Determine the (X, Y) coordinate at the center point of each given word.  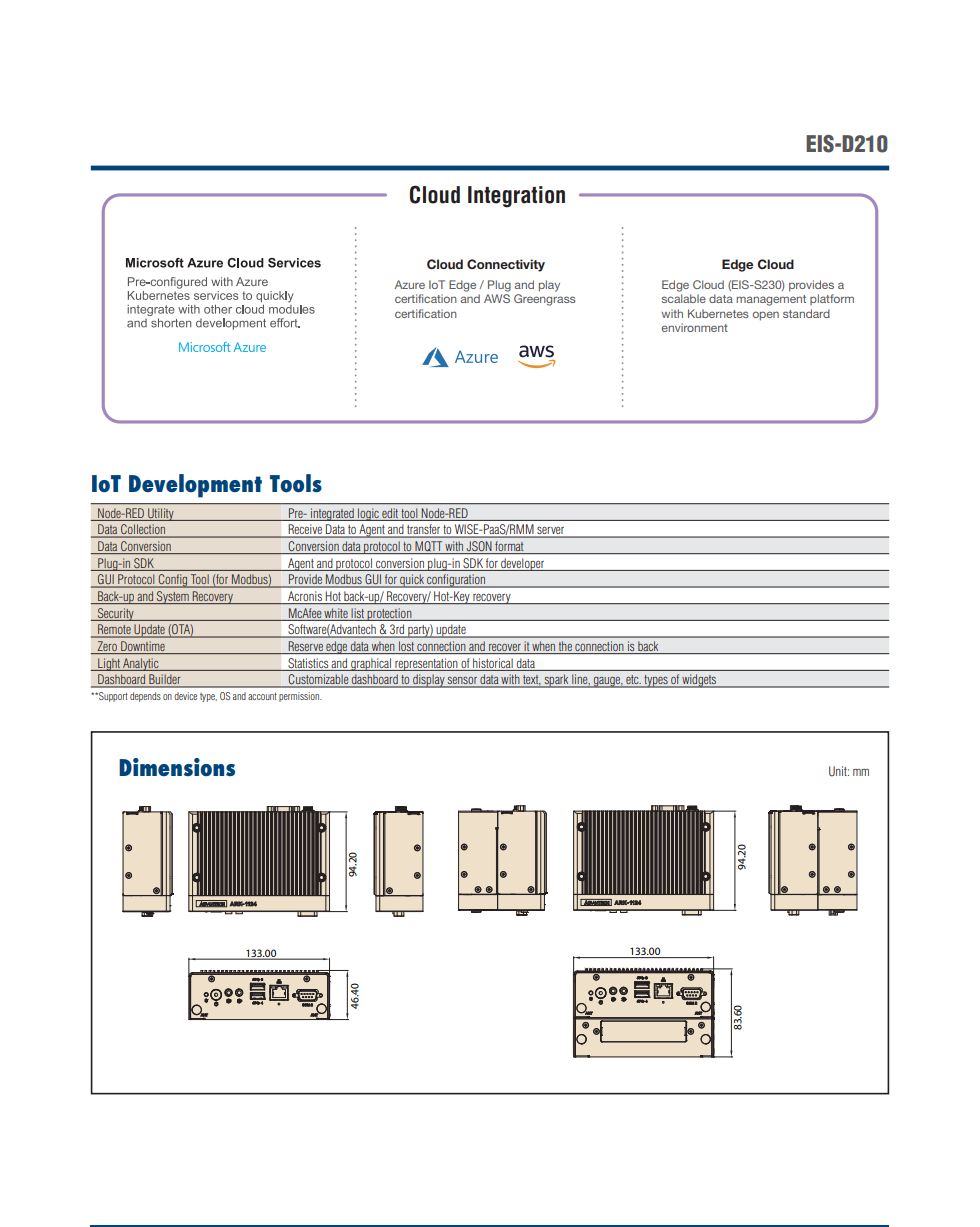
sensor (463, 682)
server (551, 532)
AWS (497, 298)
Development (195, 486)
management (771, 300)
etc (632, 681)
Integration (516, 197)
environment (695, 327)
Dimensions (177, 767)
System (173, 597)
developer (523, 564)
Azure (409, 284)
